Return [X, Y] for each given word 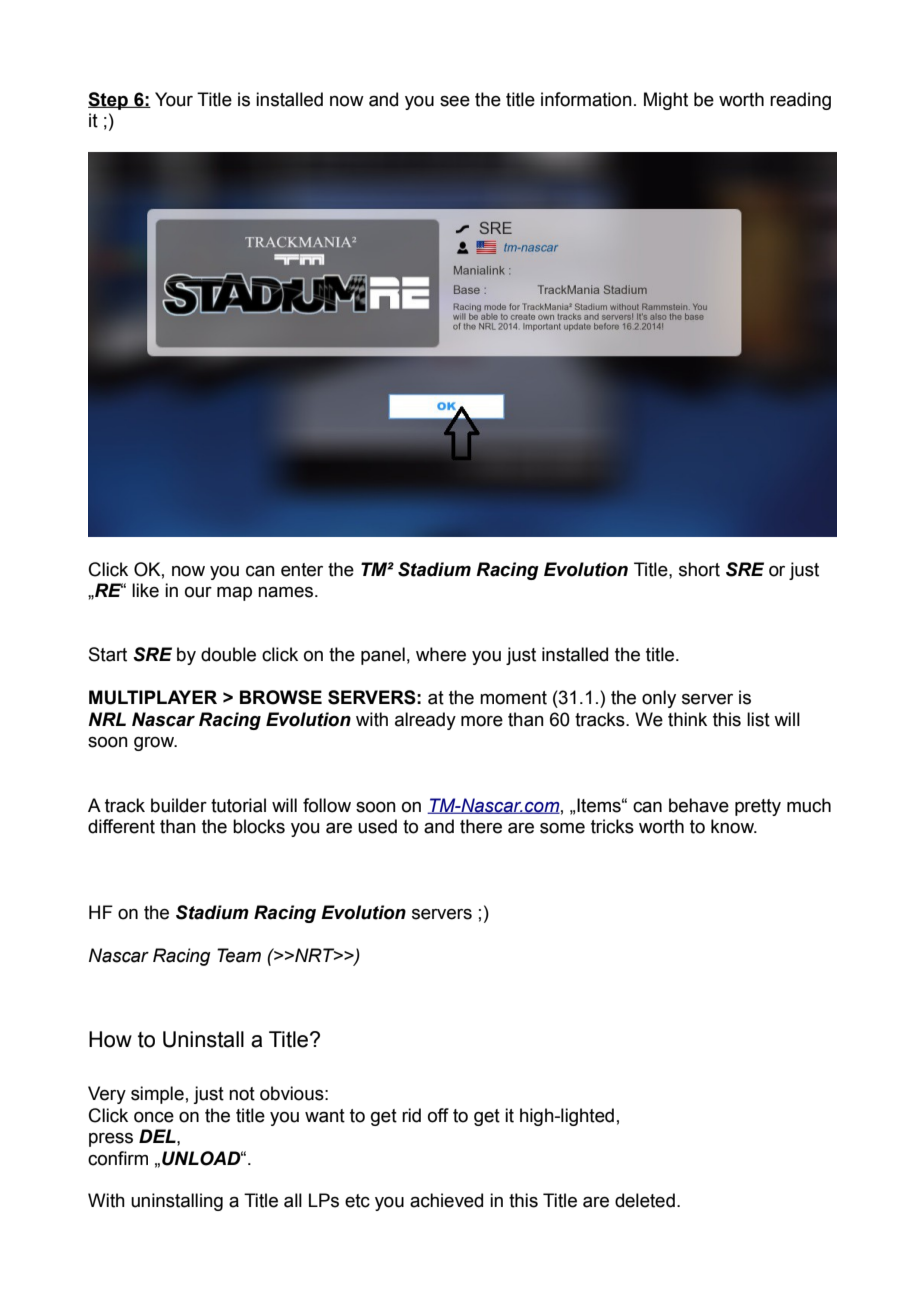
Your [174, 99]
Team [239, 955]
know [734, 826]
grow [155, 744]
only [659, 699]
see [455, 101]
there [481, 826]
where [441, 654]
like [145, 590]
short [699, 569]
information [586, 99]
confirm [118, 1158]
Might [666, 101]
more [482, 721]
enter [302, 570]
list [758, 719]
